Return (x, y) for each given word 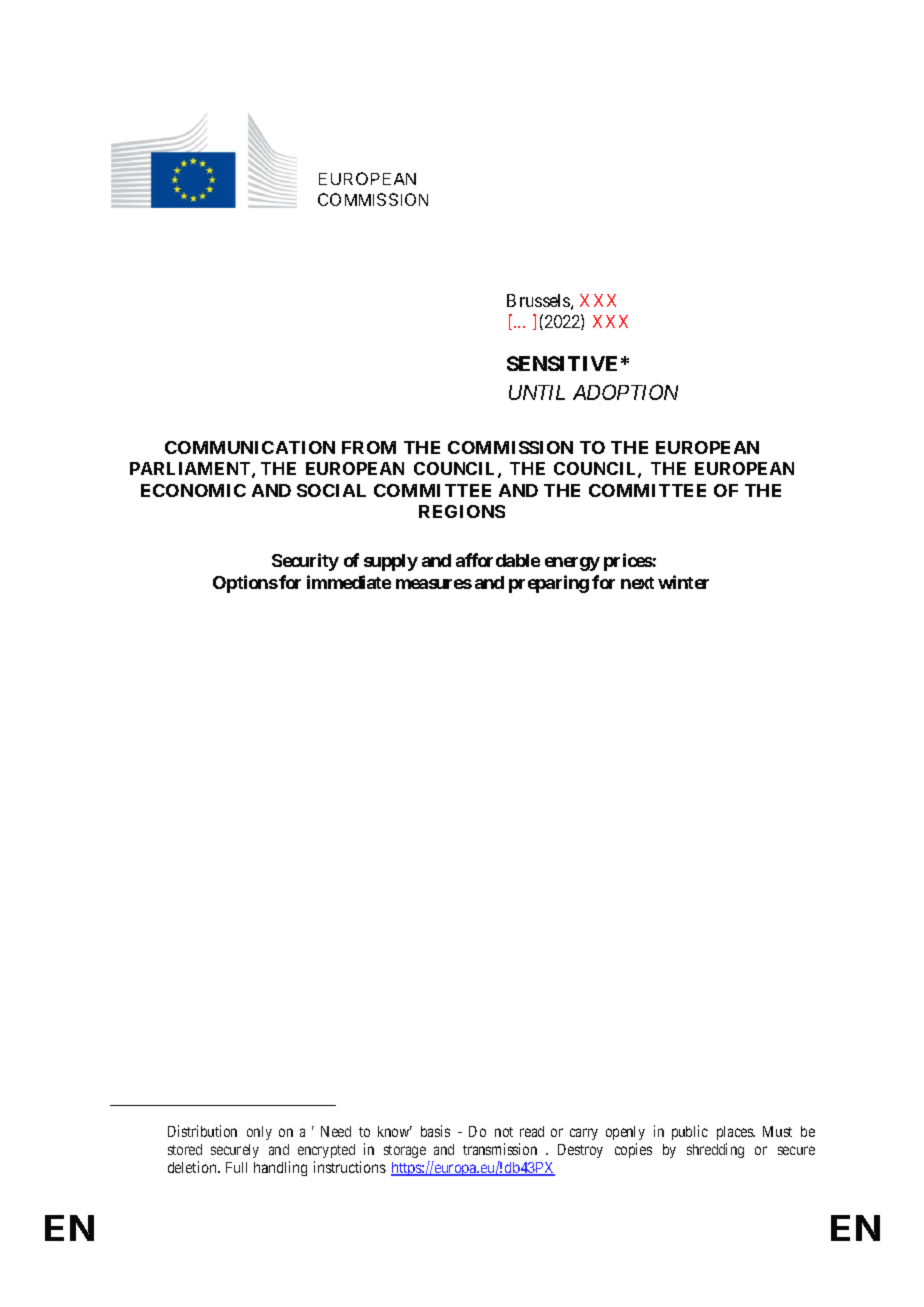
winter (683, 582)
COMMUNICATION (250, 447)
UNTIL (537, 392)
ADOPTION (625, 392)
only (259, 1133)
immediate (349, 582)
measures (434, 584)
